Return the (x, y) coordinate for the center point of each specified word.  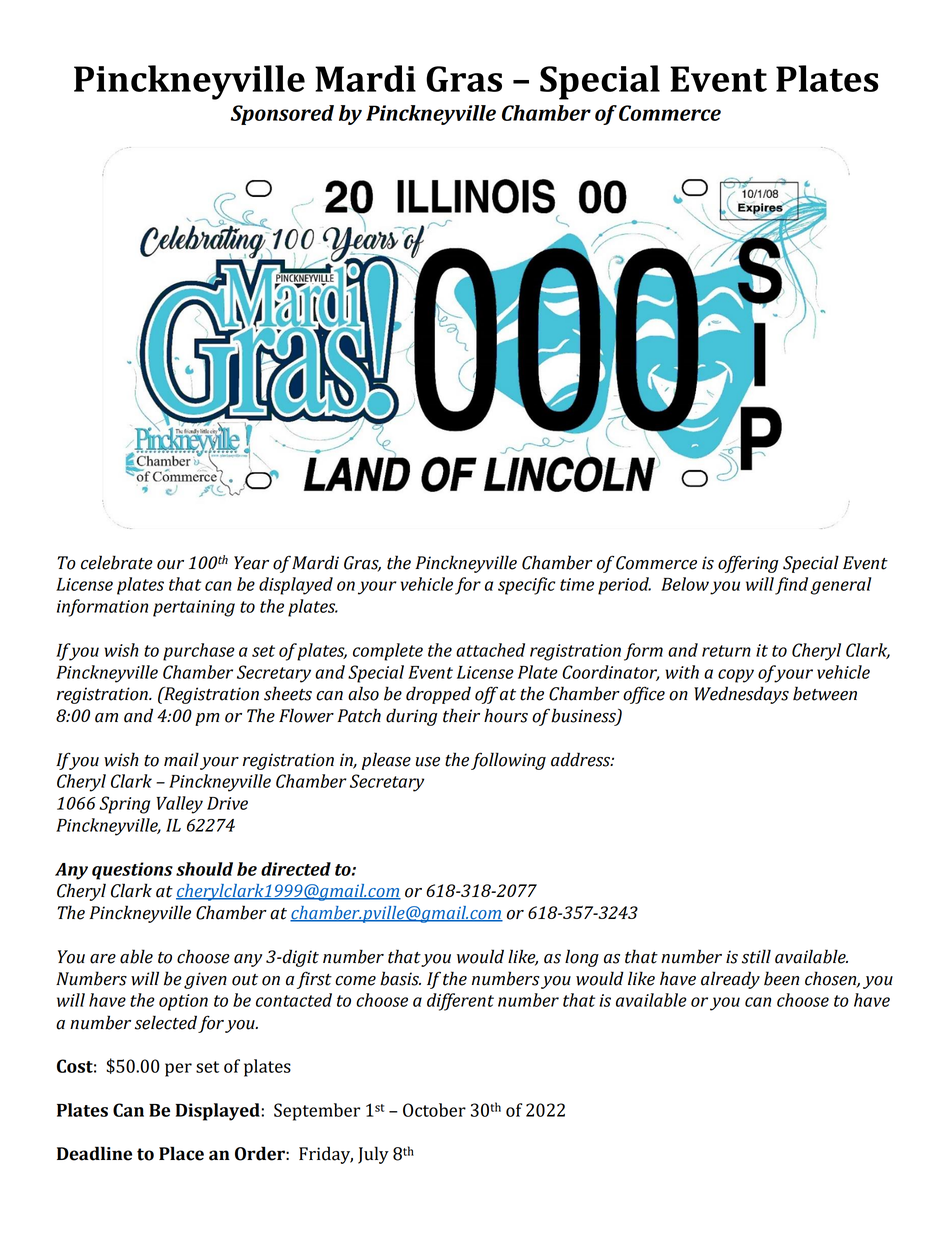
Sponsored (282, 115)
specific (526, 586)
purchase (199, 652)
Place (181, 1153)
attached (490, 650)
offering (748, 564)
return (726, 651)
